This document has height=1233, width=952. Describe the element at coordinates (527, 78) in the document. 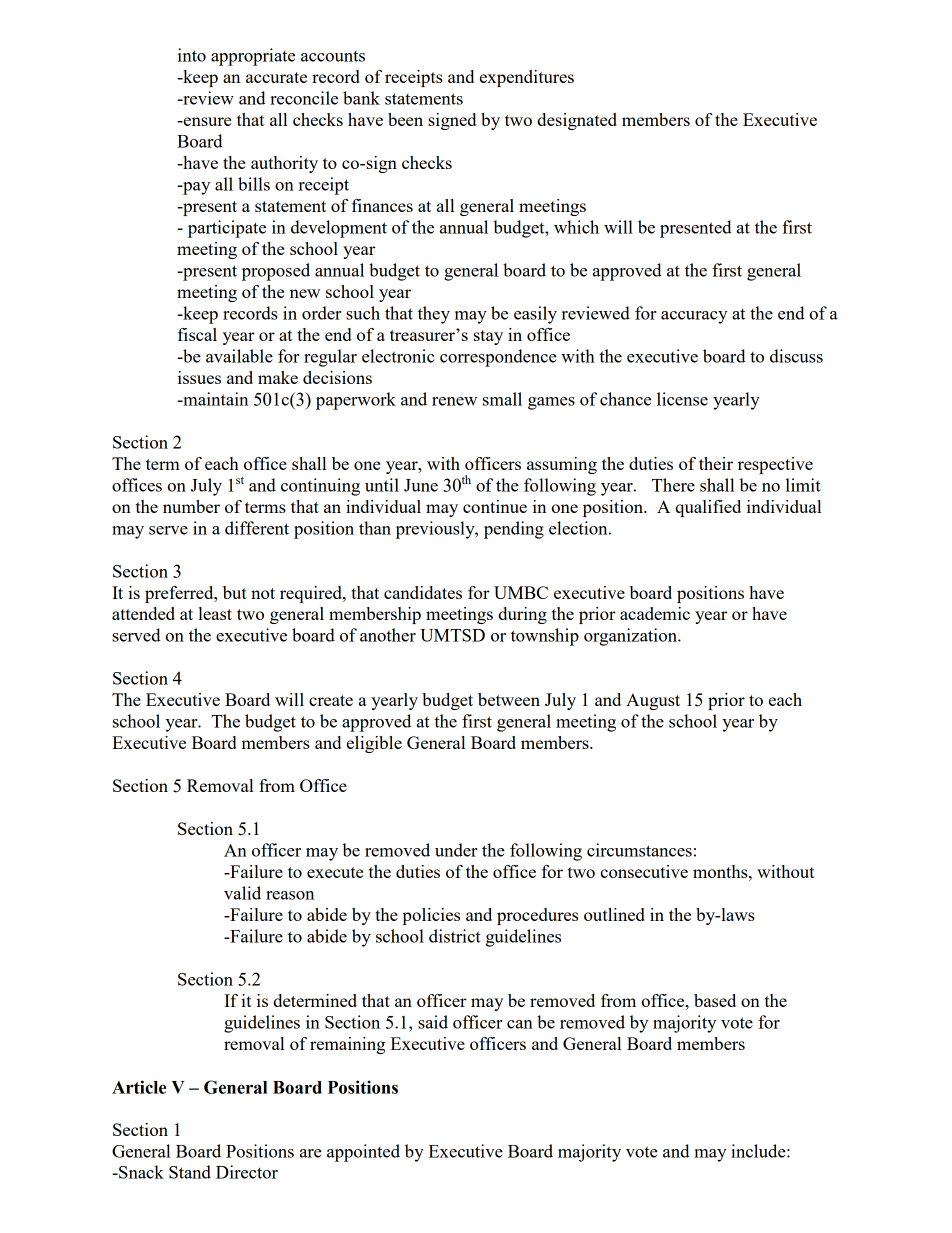

I see `expenditures` at that location.
